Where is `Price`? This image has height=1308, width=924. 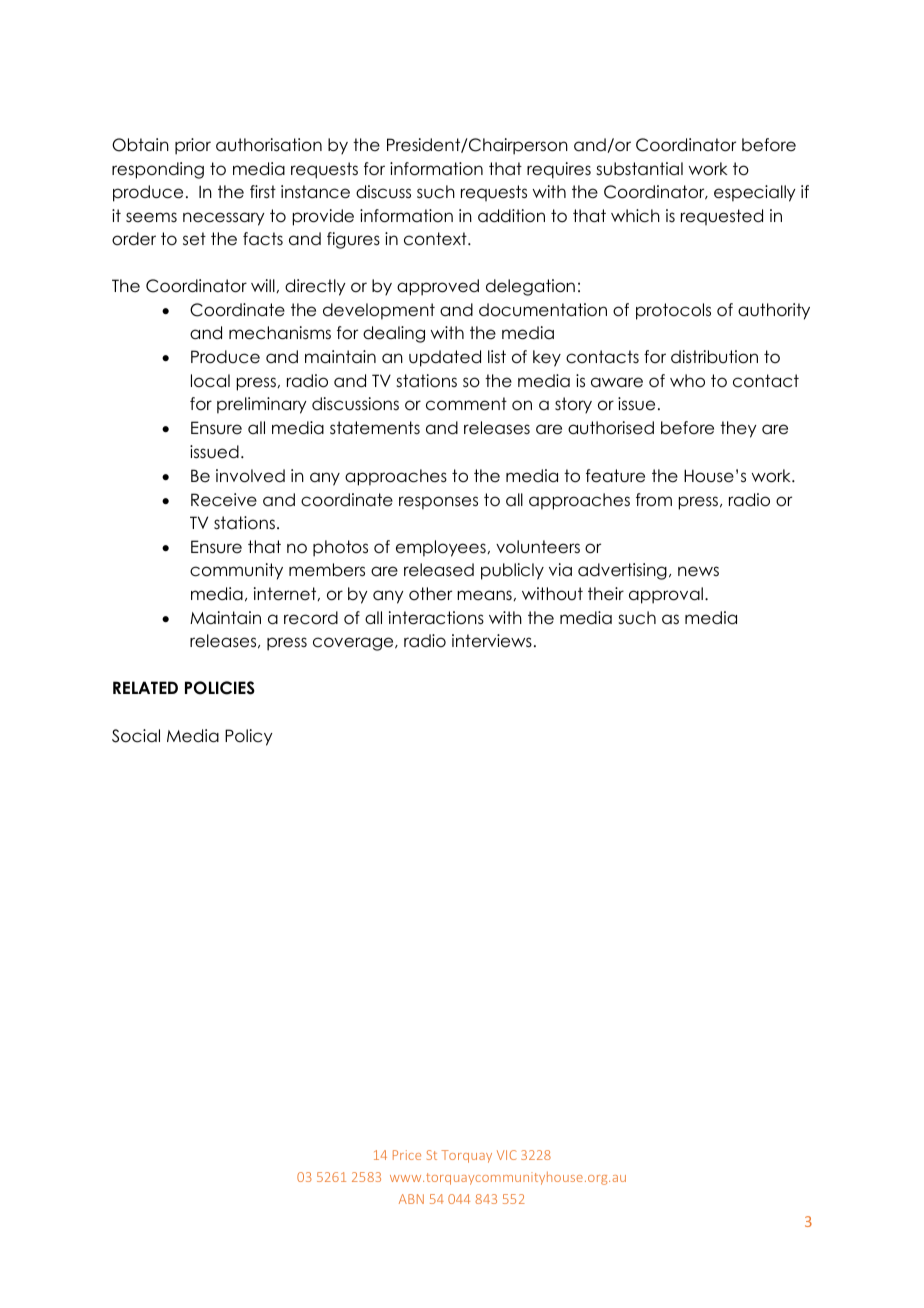
Price is located at coordinates (407, 1155).
